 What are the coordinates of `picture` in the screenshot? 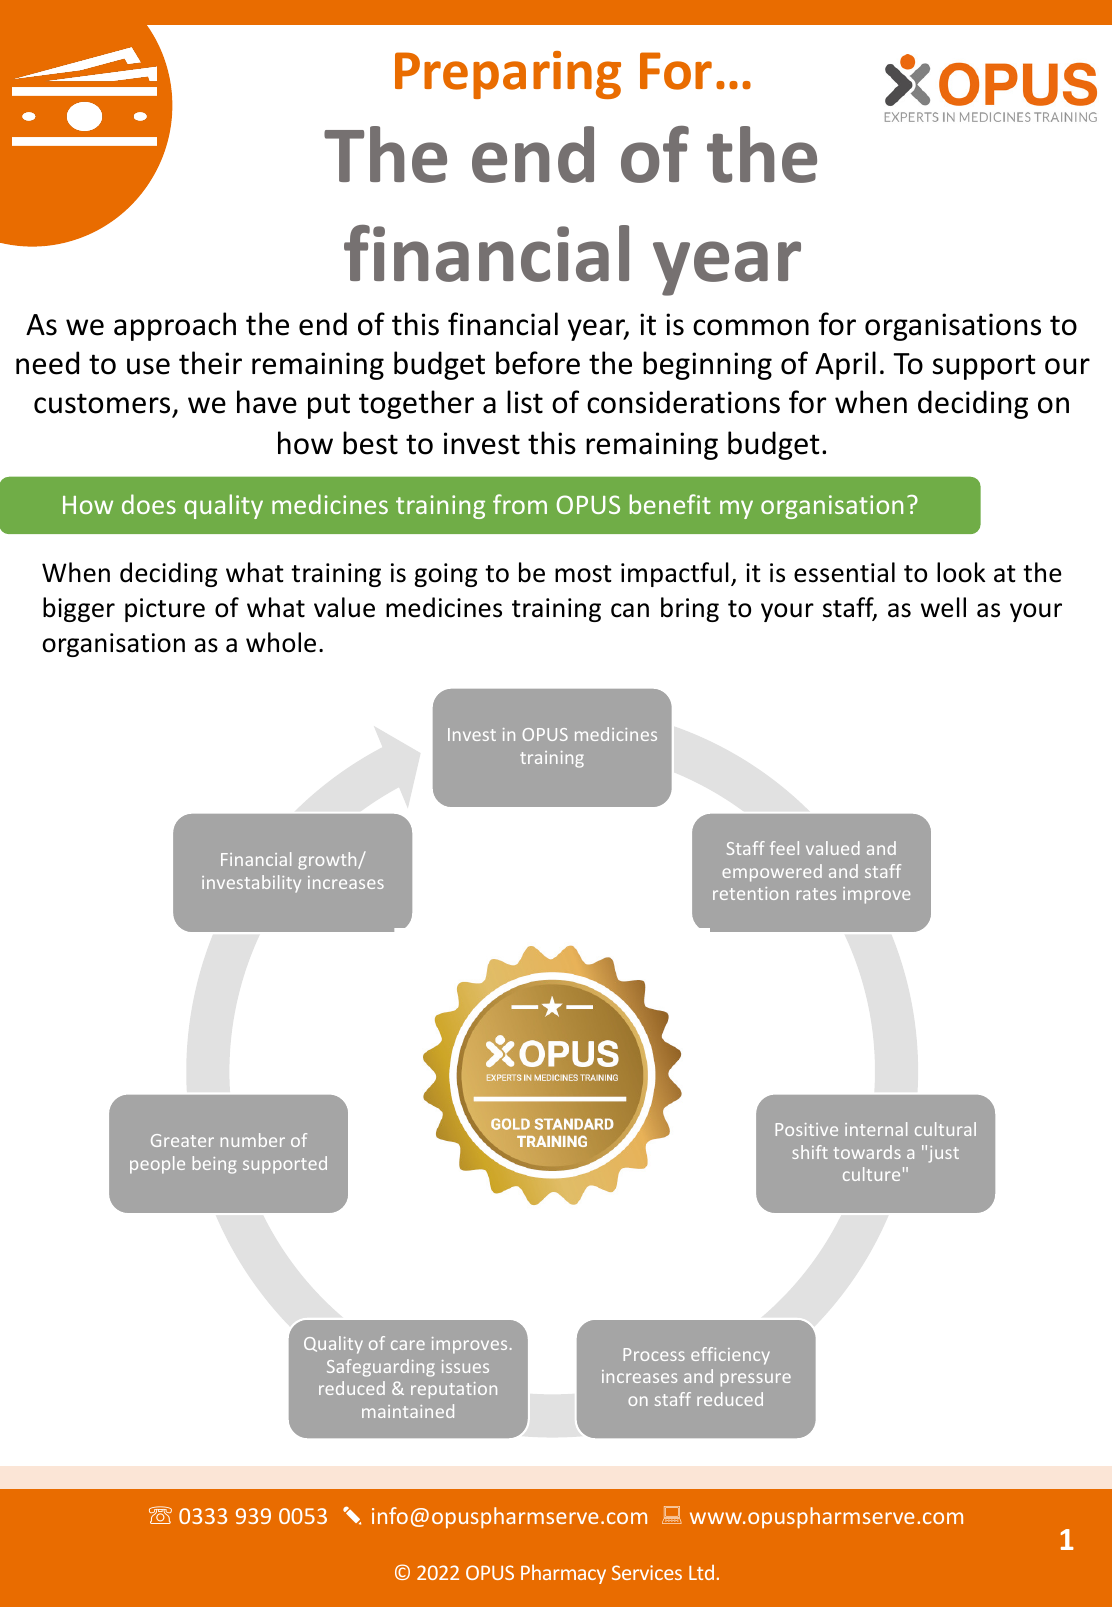 It's located at (165, 610).
